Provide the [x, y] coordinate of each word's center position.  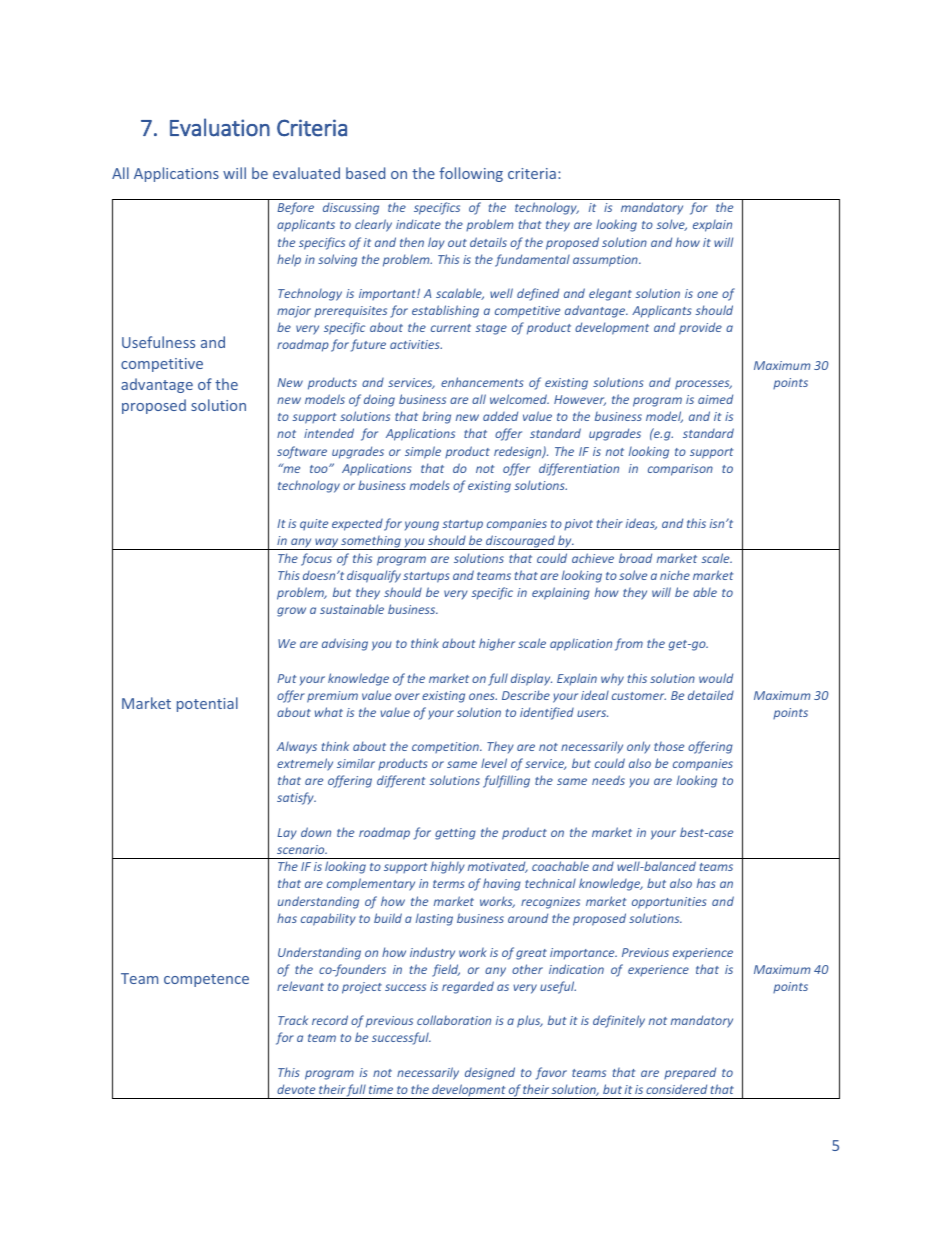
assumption [606, 261]
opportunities [669, 903]
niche [675, 575]
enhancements [482, 382]
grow [291, 612]
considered [676, 1089]
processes [703, 385]
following [471, 174]
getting [455, 834]
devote [296, 1089]
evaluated [306, 173]
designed [490, 1073]
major [294, 312]
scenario [302, 849]
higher [497, 644]
